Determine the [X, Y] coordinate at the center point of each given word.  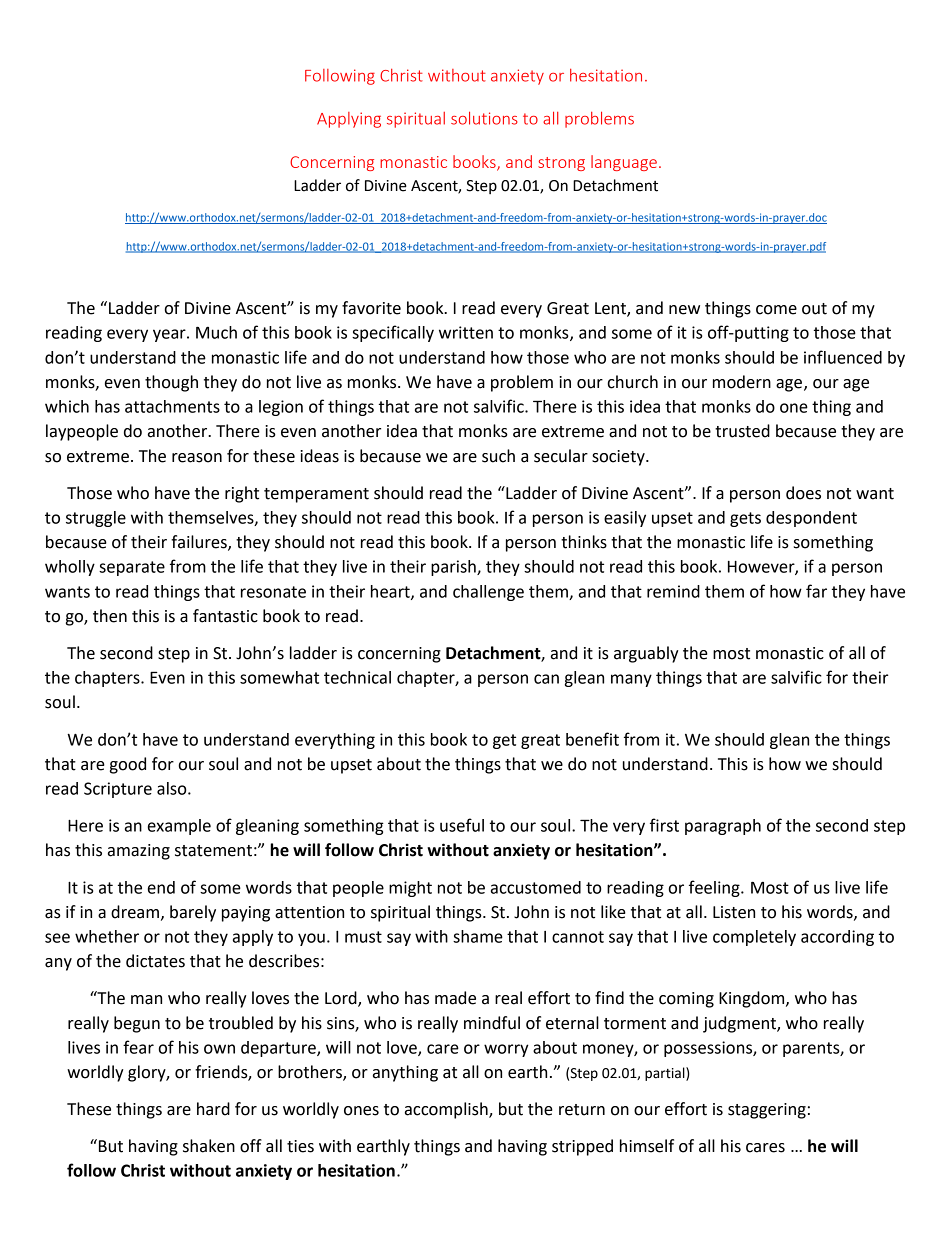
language [624, 163]
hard [213, 1109]
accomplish [447, 1110]
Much [216, 332]
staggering [767, 1111]
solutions [484, 118]
